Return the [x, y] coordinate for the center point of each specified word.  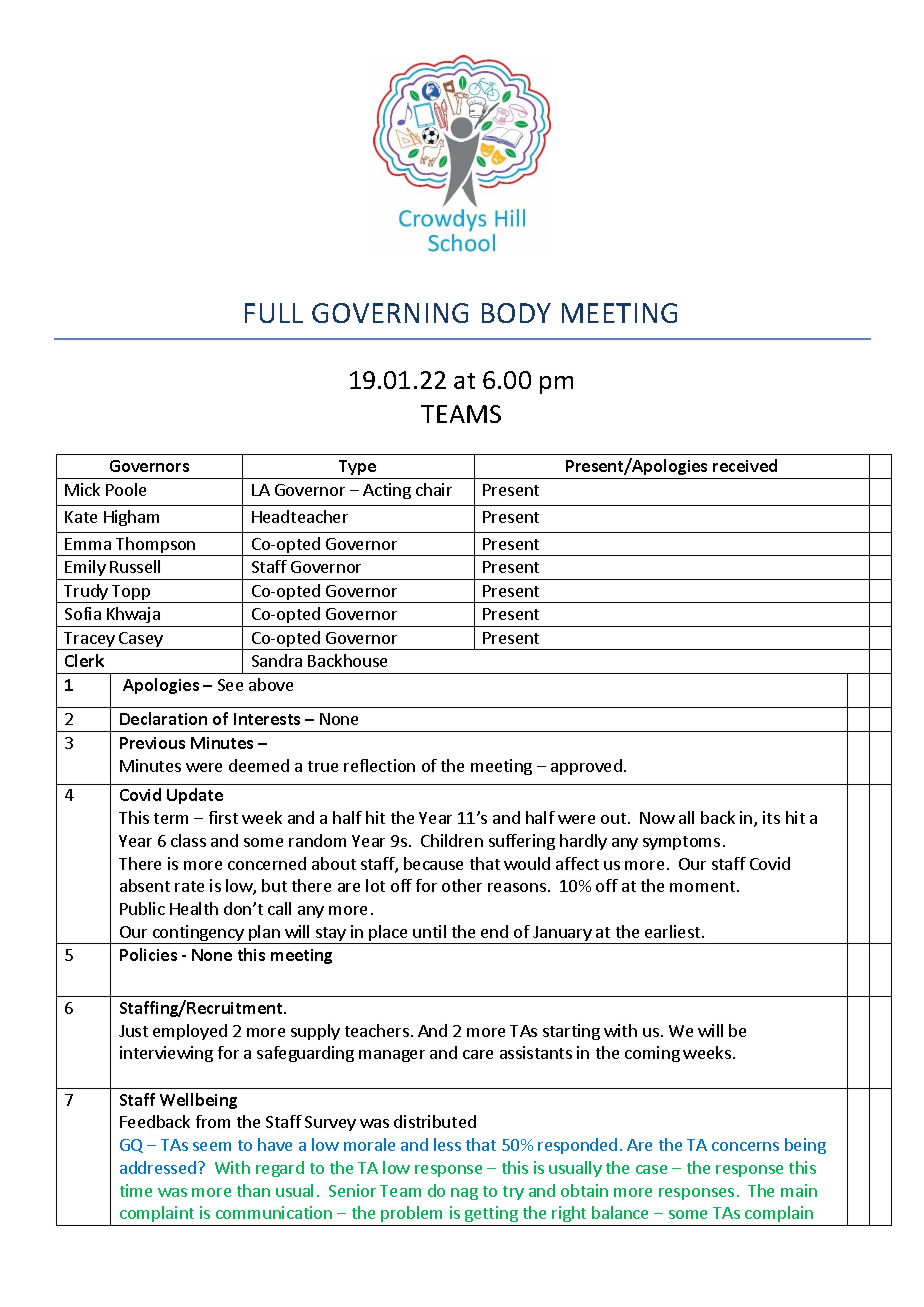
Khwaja [133, 615]
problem [412, 1216]
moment [702, 886]
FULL [274, 313]
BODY [516, 313]
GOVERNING [390, 313]
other [462, 885]
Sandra [277, 660]
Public [142, 908]
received [745, 465]
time [136, 1190]
